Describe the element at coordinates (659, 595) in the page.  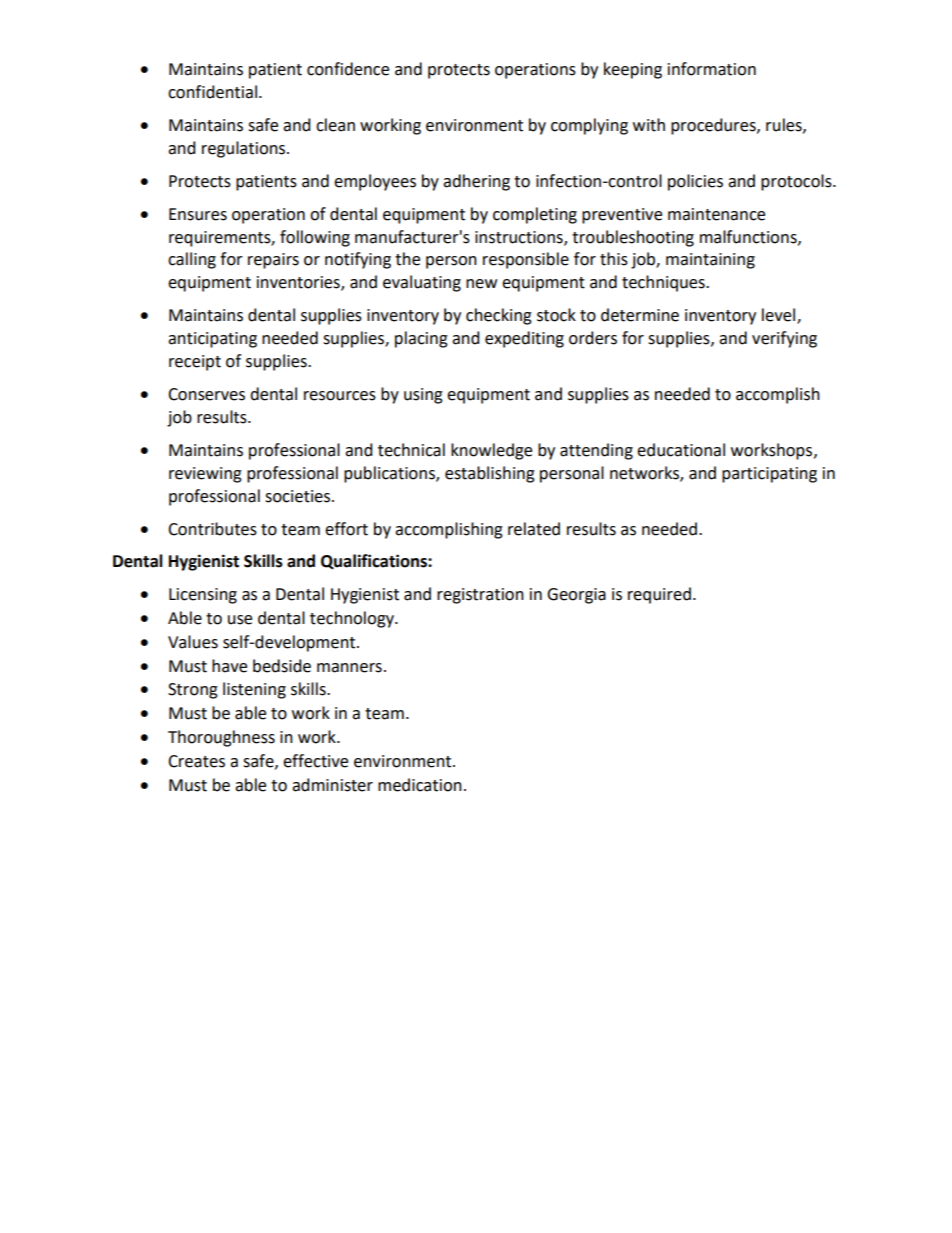
I see `required` at that location.
